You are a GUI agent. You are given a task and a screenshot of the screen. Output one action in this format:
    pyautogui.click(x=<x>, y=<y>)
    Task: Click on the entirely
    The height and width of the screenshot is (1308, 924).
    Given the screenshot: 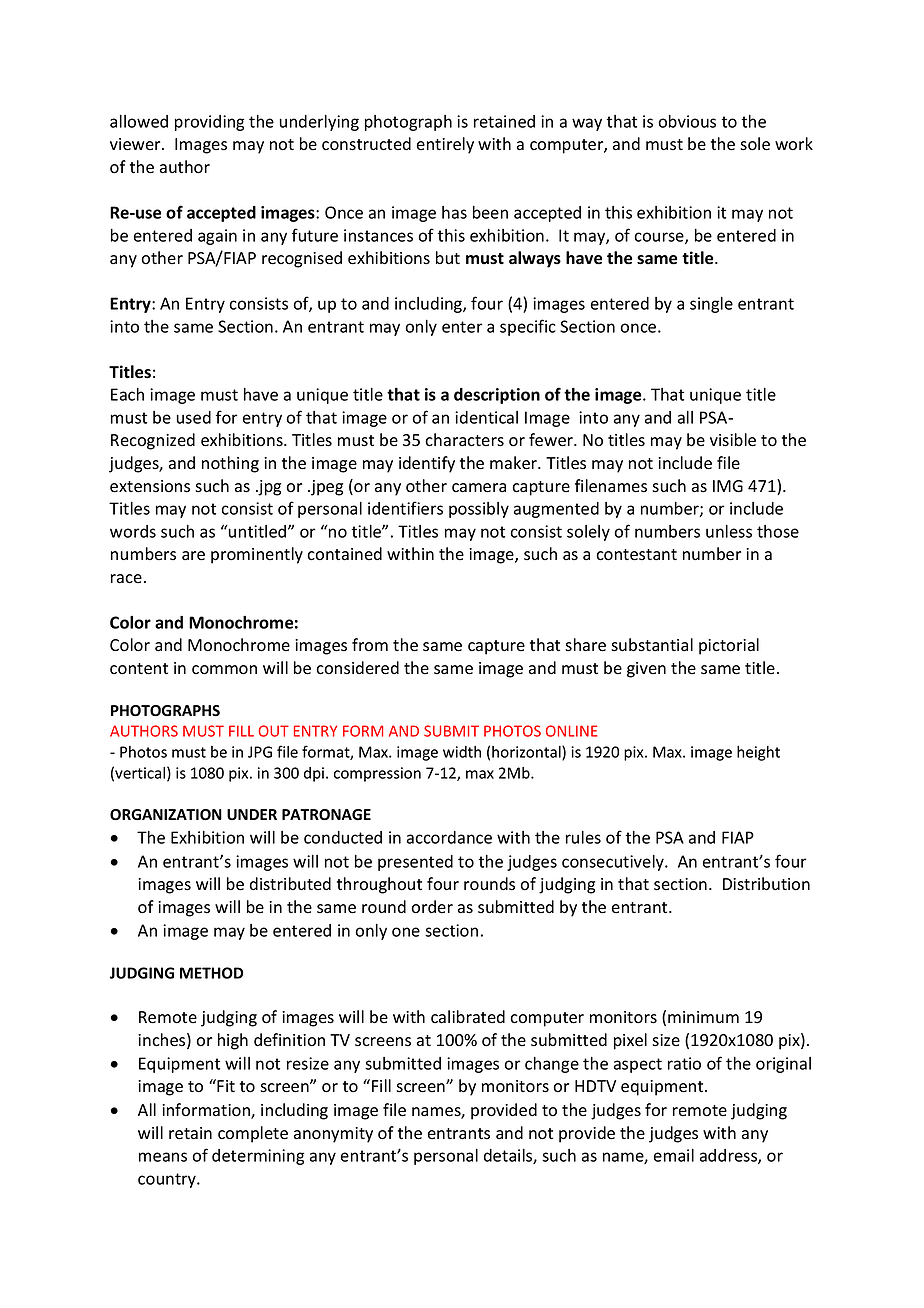 What is the action you would take?
    pyautogui.click(x=445, y=145)
